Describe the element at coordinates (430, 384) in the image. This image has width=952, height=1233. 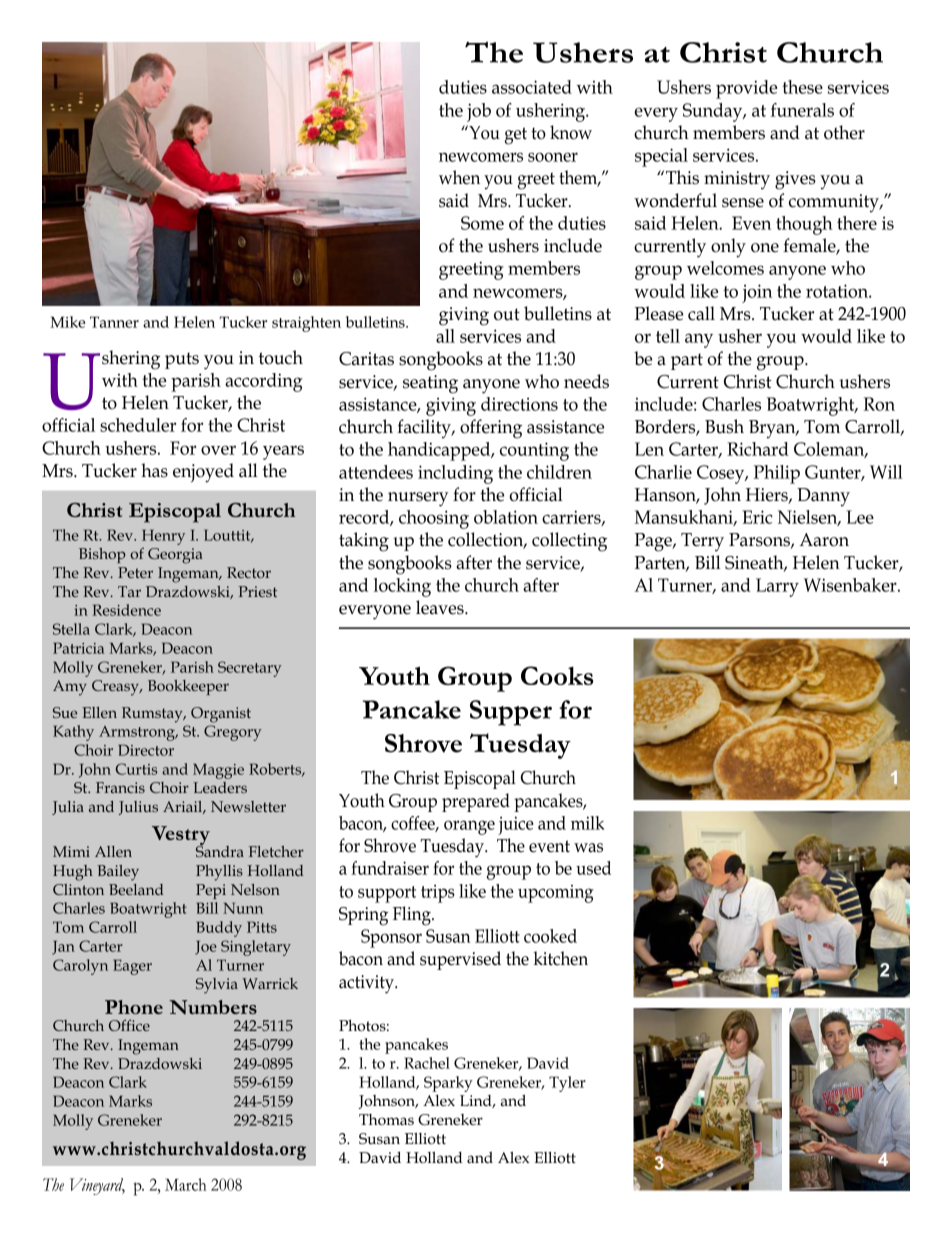
I see `seating` at that location.
